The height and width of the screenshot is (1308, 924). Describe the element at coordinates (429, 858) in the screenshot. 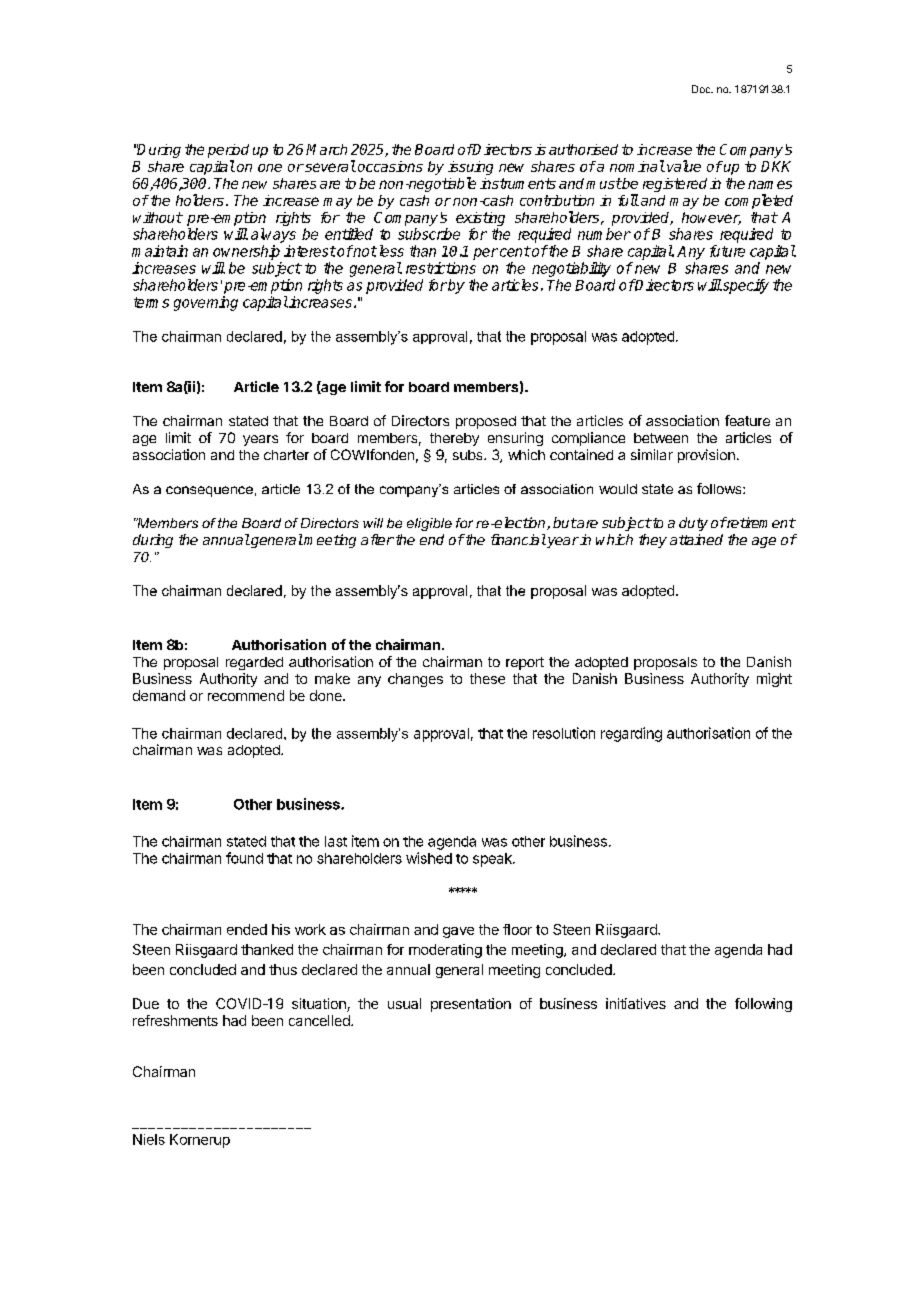

I see `wished` at that location.
